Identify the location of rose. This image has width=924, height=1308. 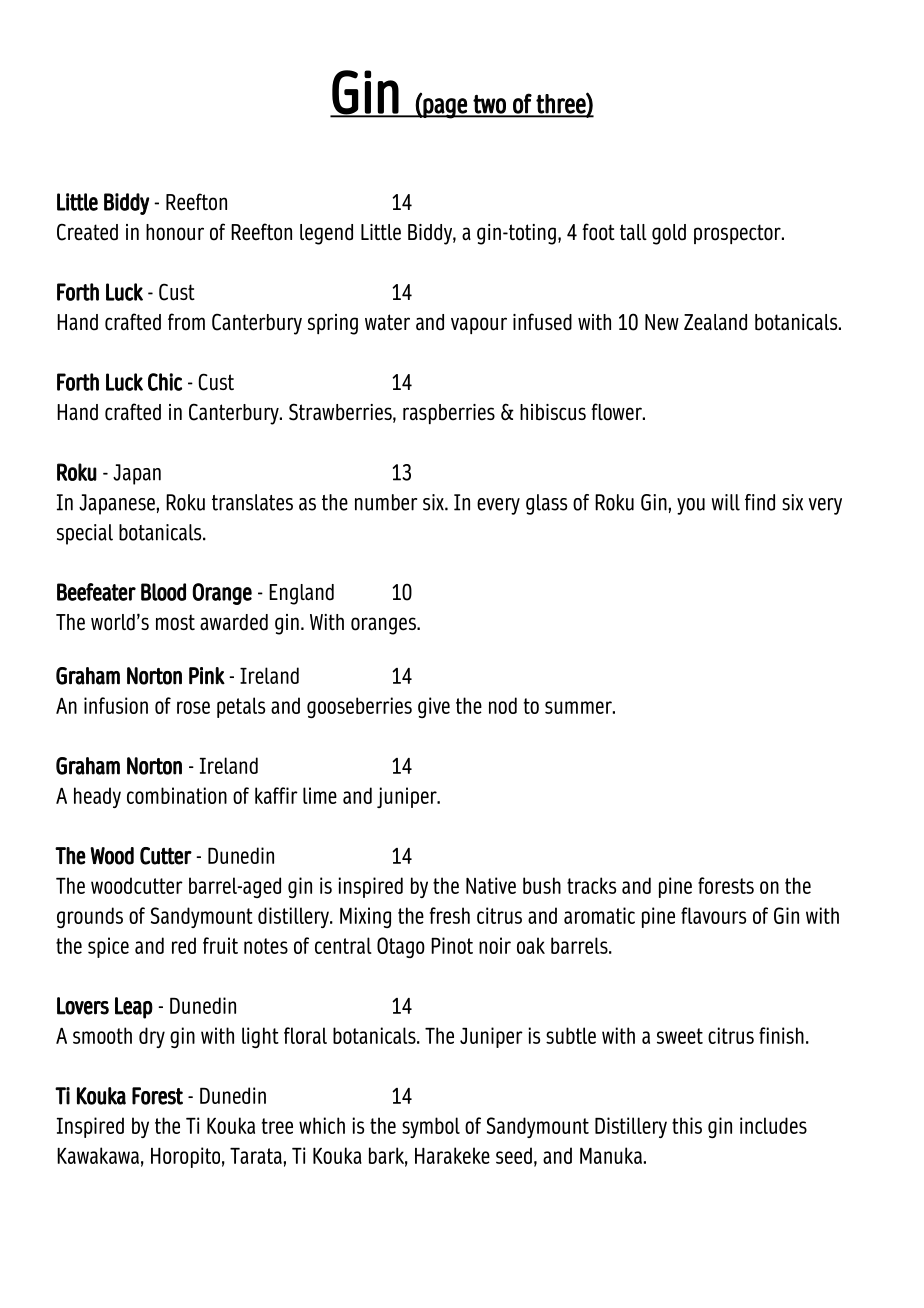
(193, 707).
